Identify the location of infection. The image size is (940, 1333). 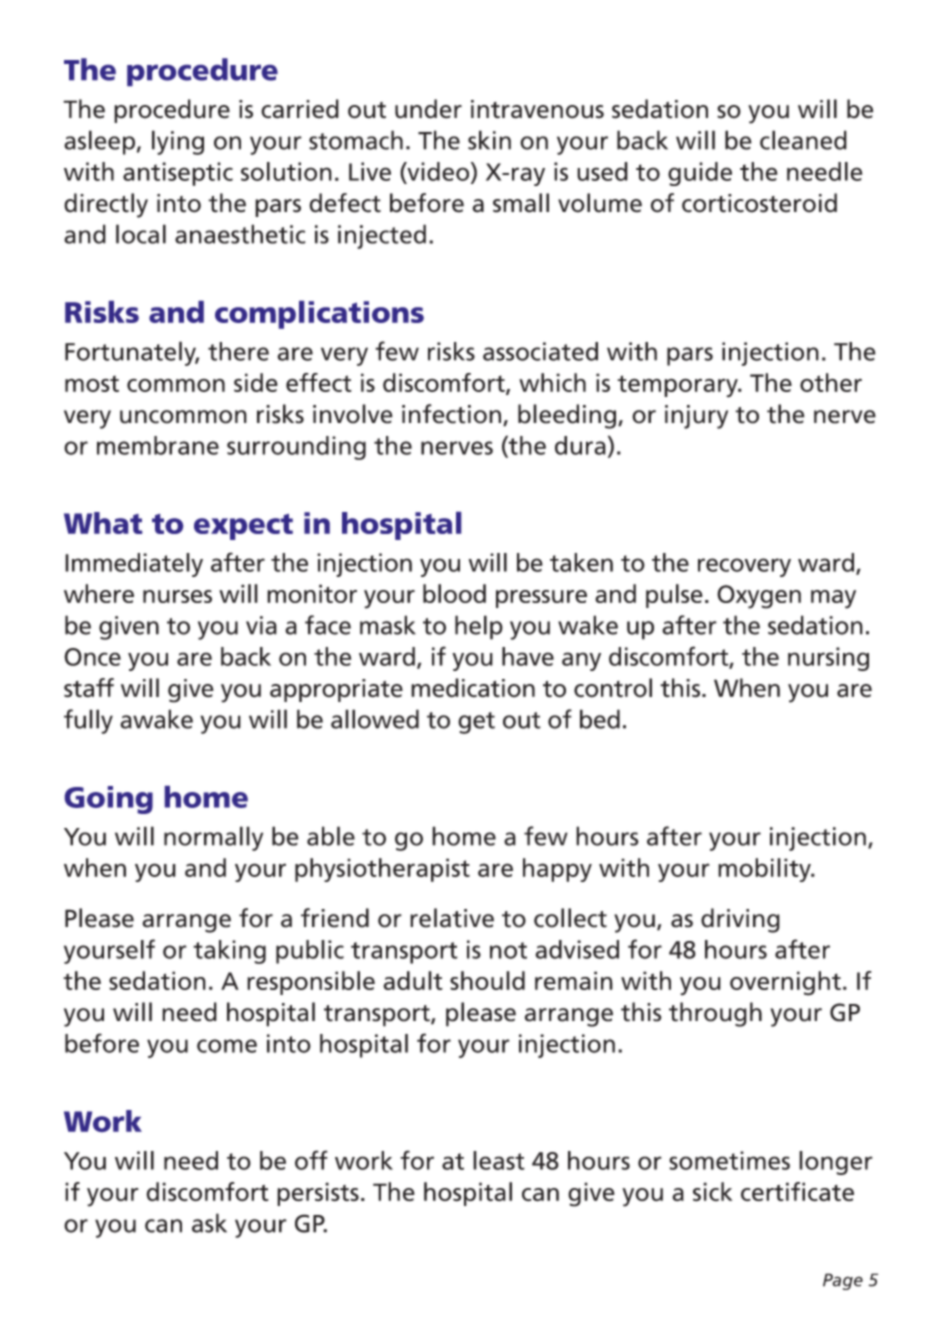
(451, 414).
